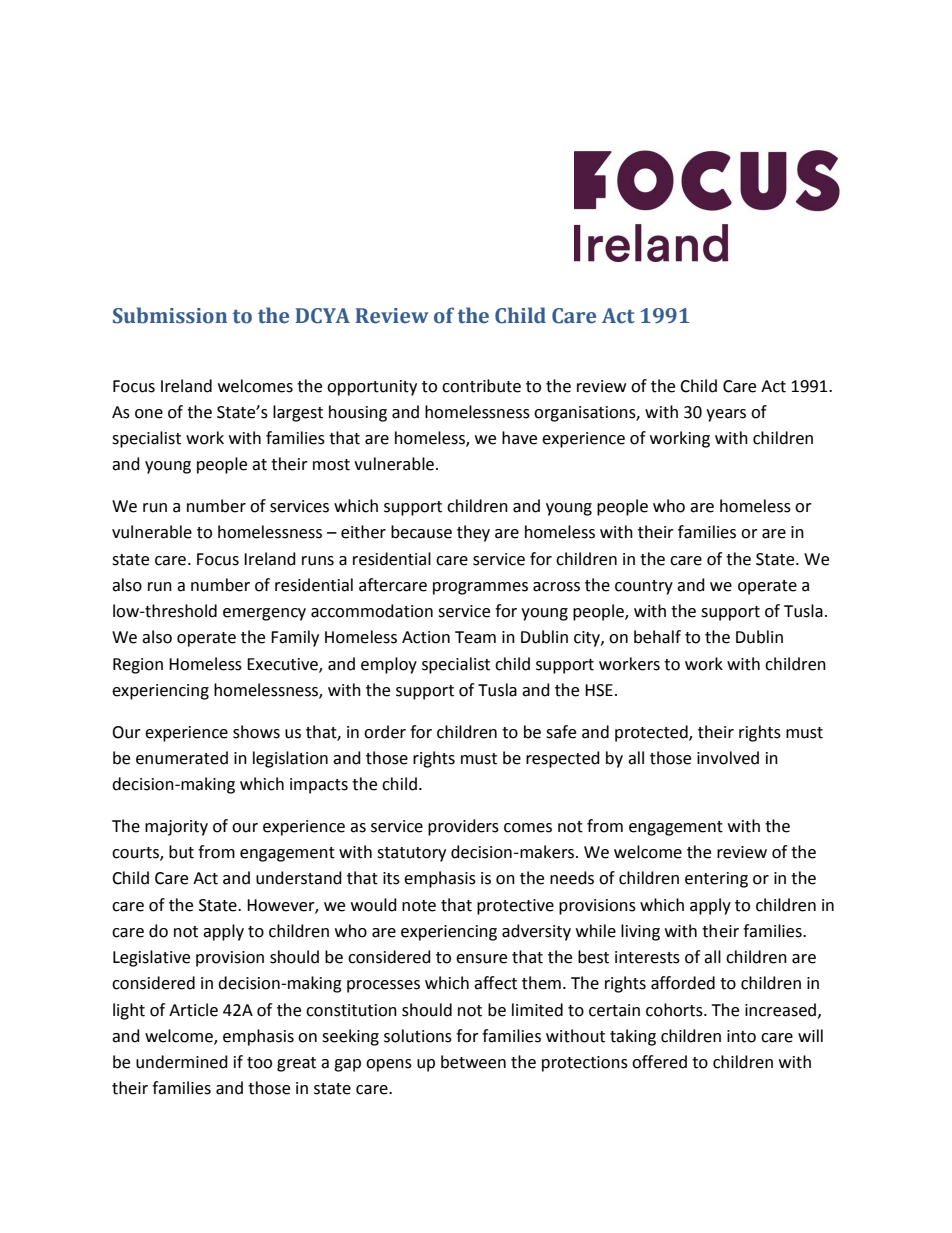 This screenshot has height=1233, width=952. I want to click on Submission, so click(170, 315).
